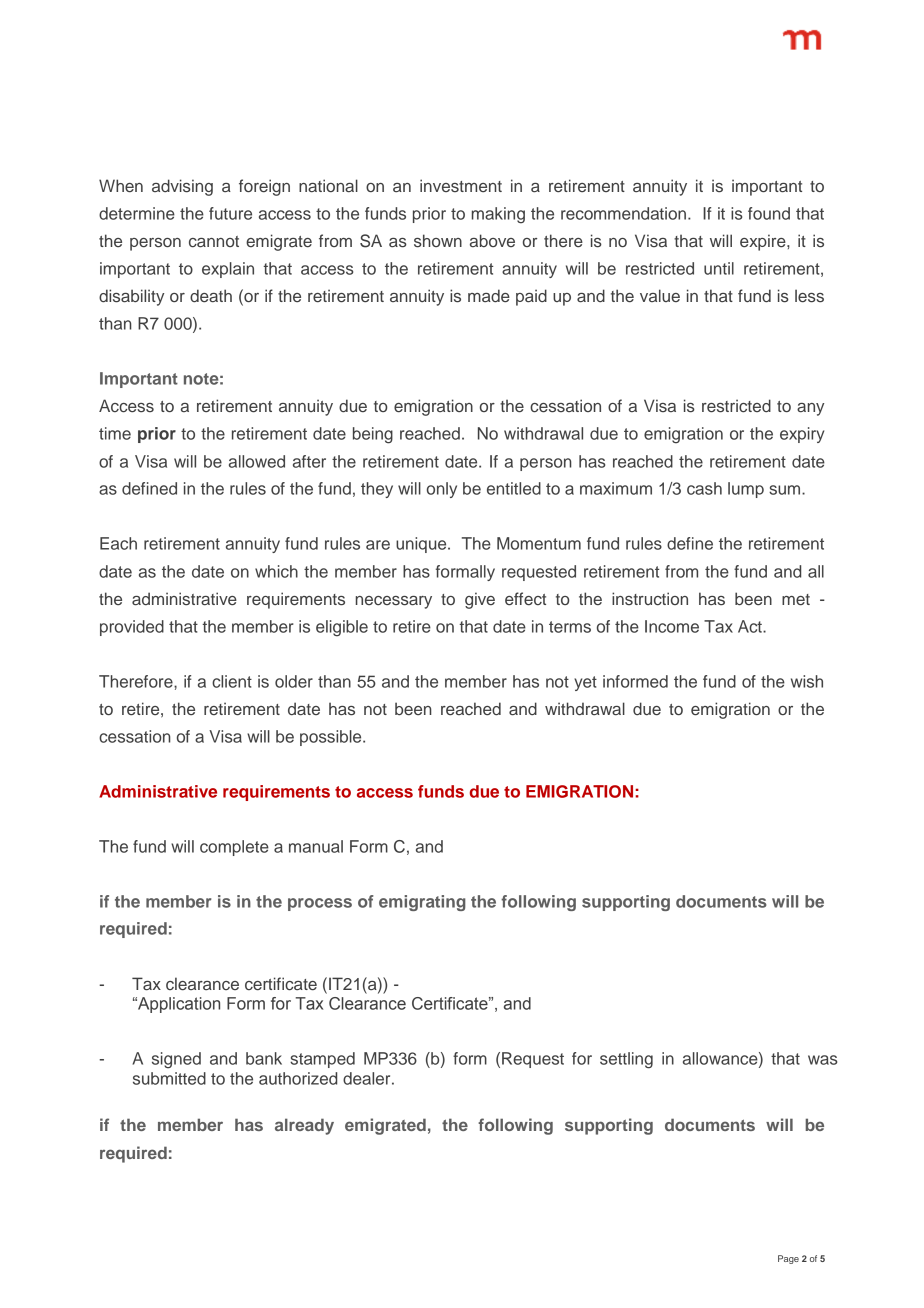  I want to click on met, so click(796, 599).
